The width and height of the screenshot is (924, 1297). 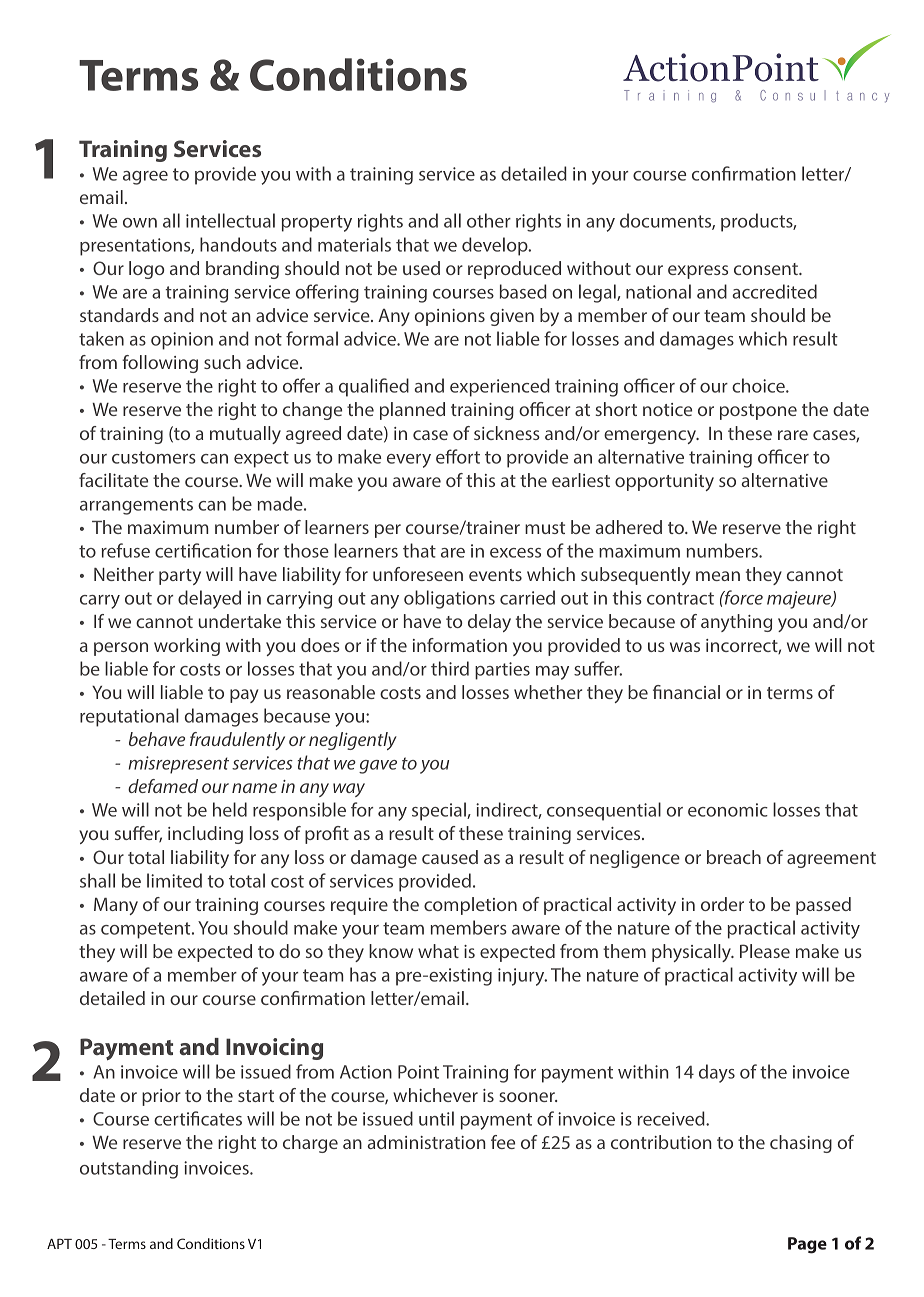 I want to click on person, so click(x=121, y=649).
